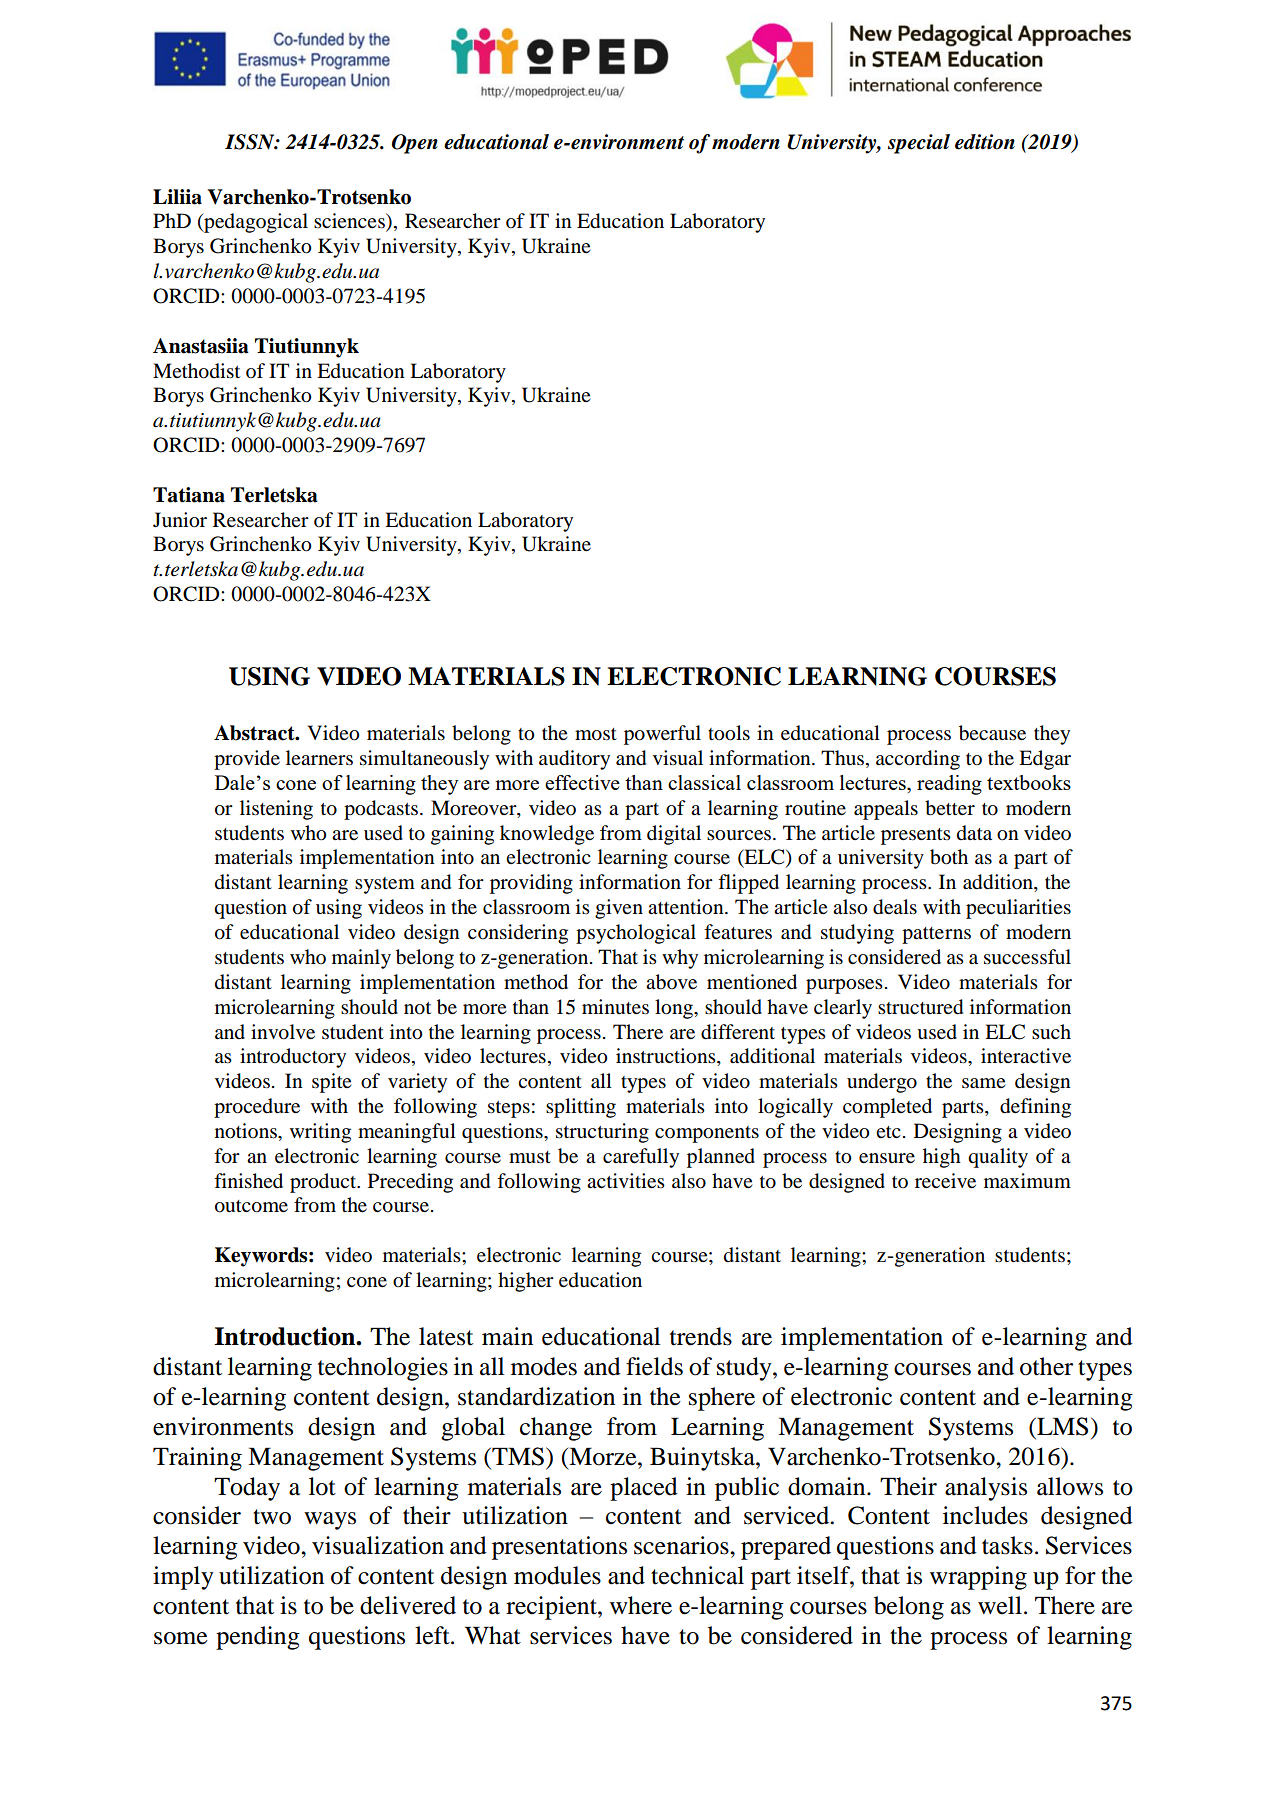  Describe the element at coordinates (255, 223) in the page. I see `pedagogical` at that location.
